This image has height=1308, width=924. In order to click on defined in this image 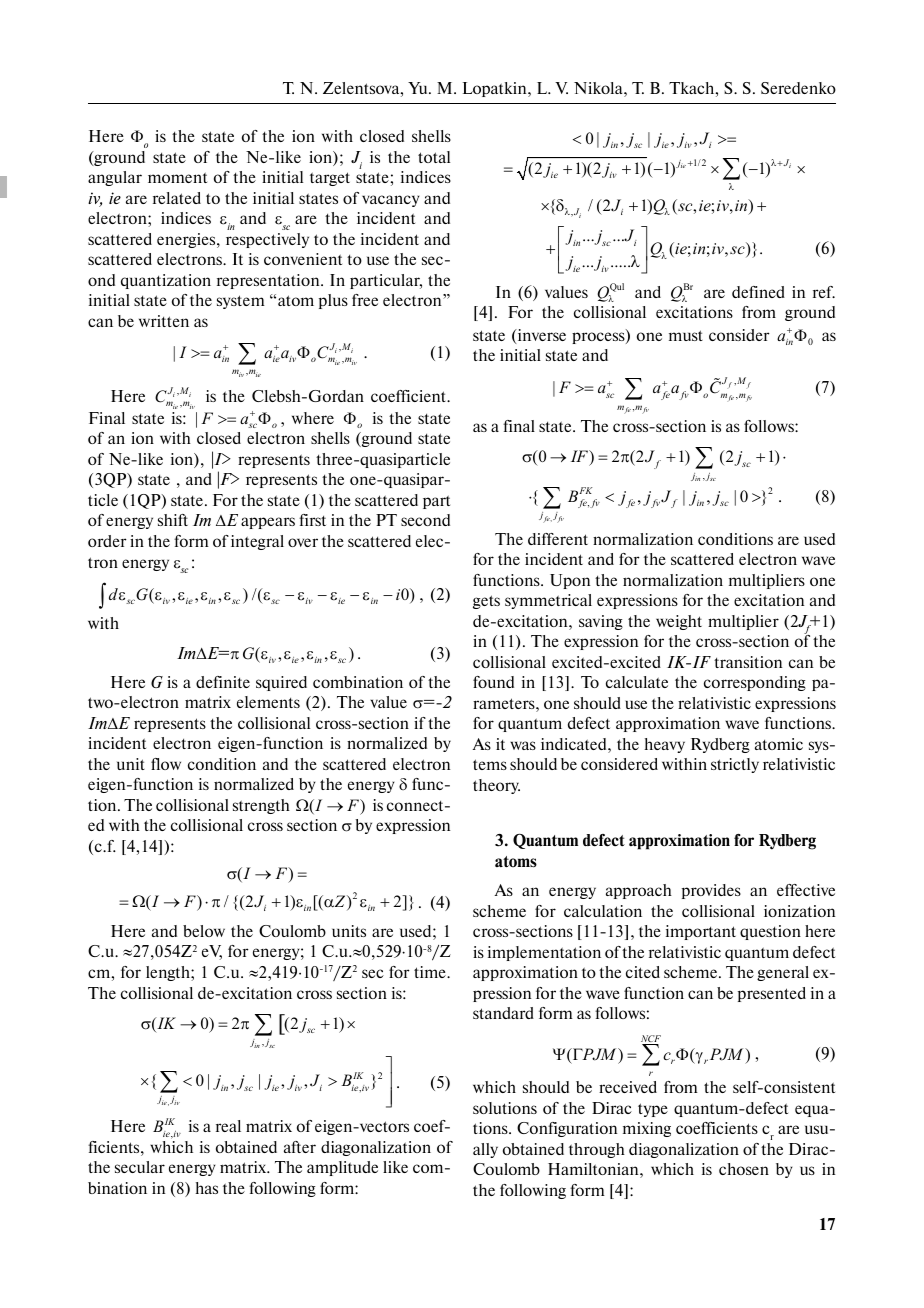, I will do `click(758, 292)`.
